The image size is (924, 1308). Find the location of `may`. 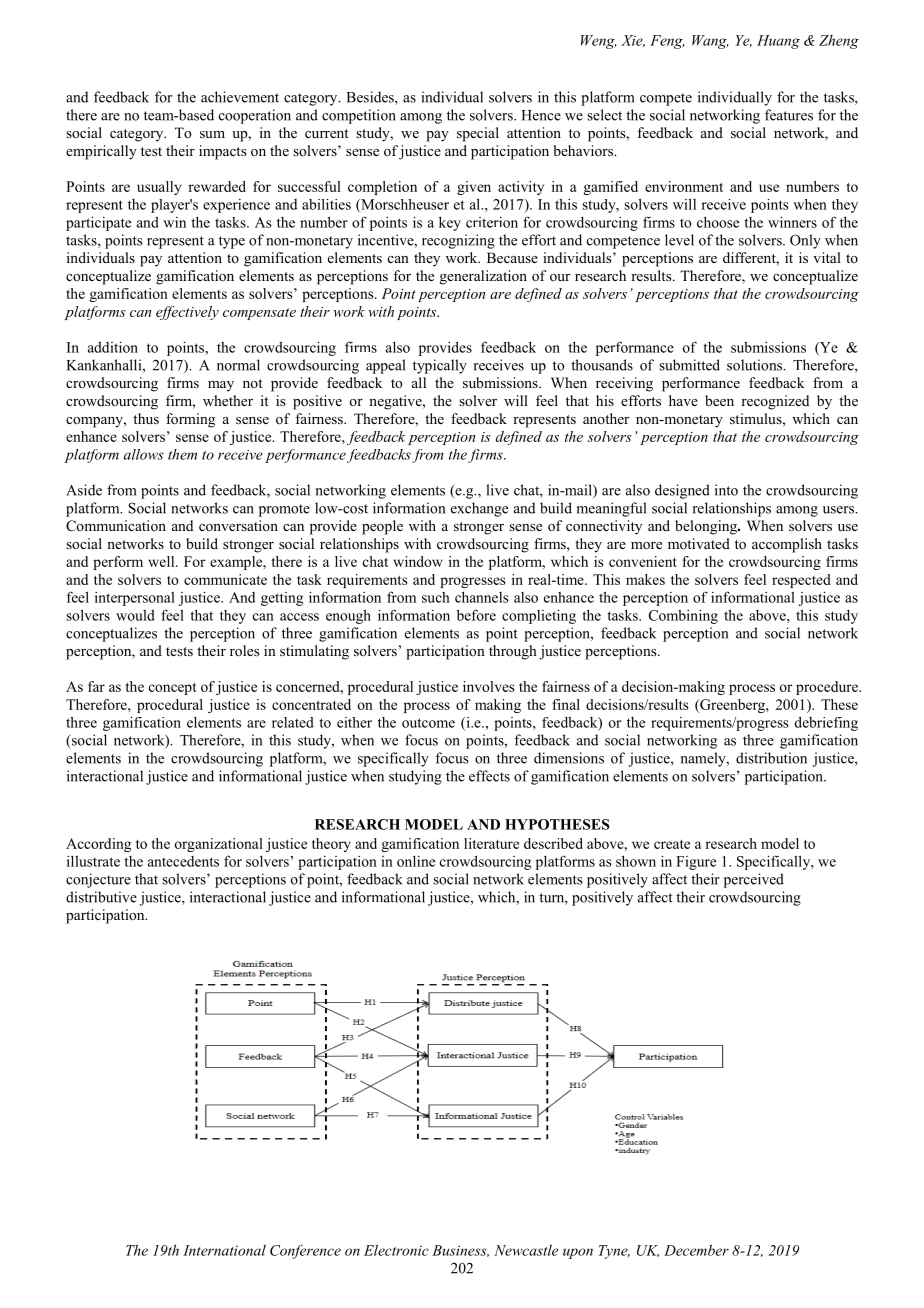

may is located at coordinates (221, 386).
